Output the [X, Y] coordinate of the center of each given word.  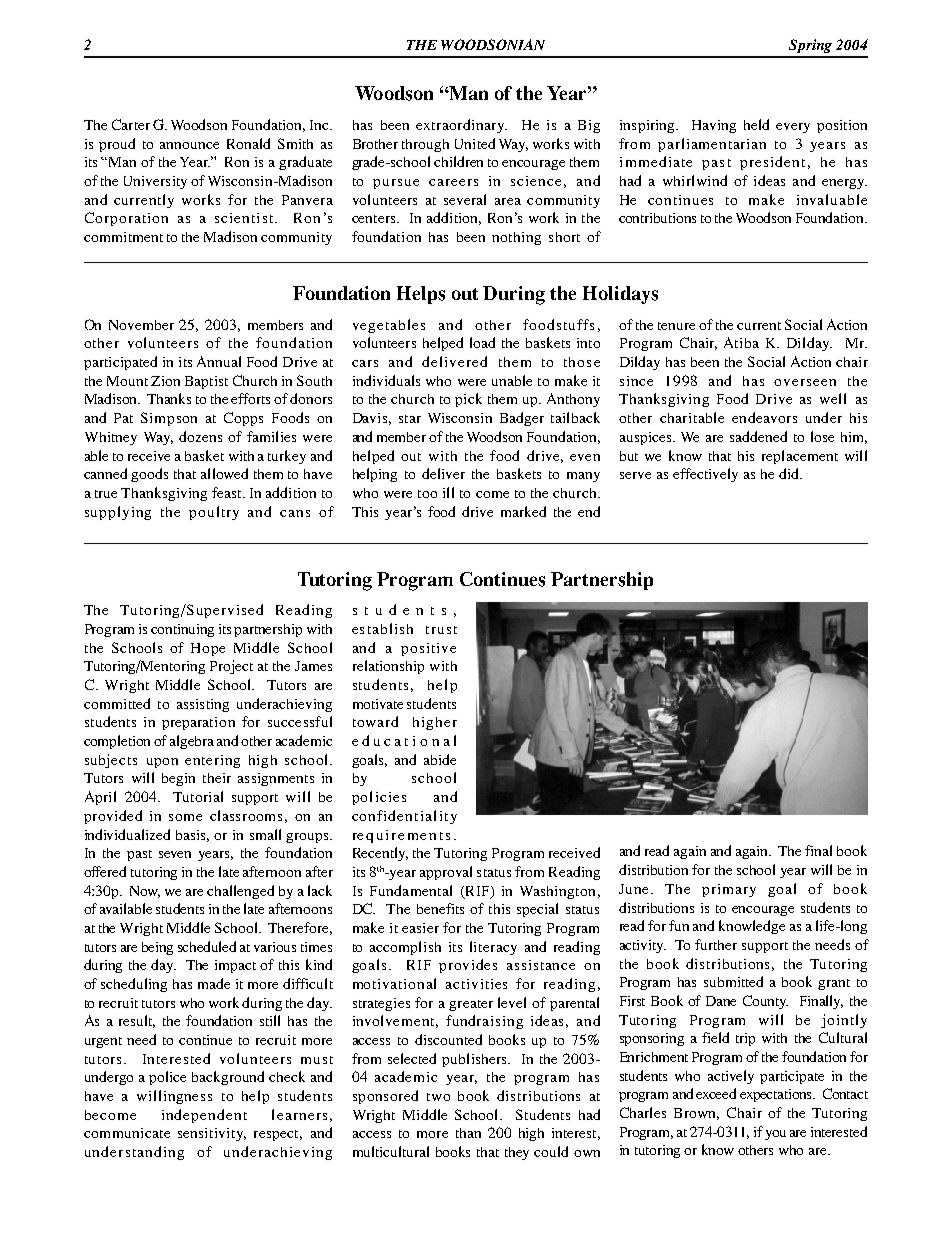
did [790, 473]
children [458, 161]
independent [204, 1116]
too [427, 494]
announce [189, 145]
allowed [224, 473]
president [772, 163]
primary [729, 890]
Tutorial [198, 796]
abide [440, 759]
